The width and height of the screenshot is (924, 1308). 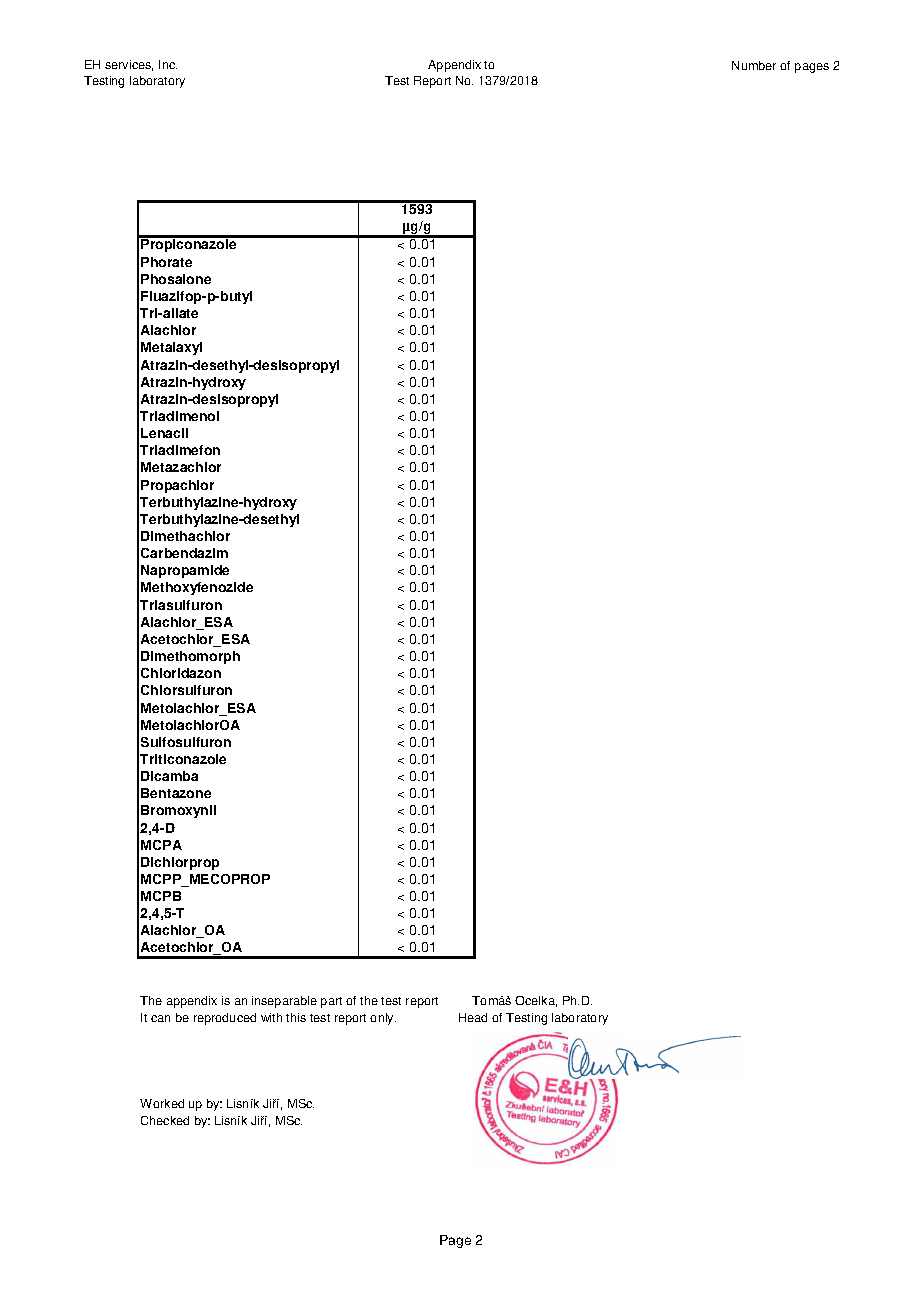 I want to click on reproduced, so click(x=225, y=1019).
